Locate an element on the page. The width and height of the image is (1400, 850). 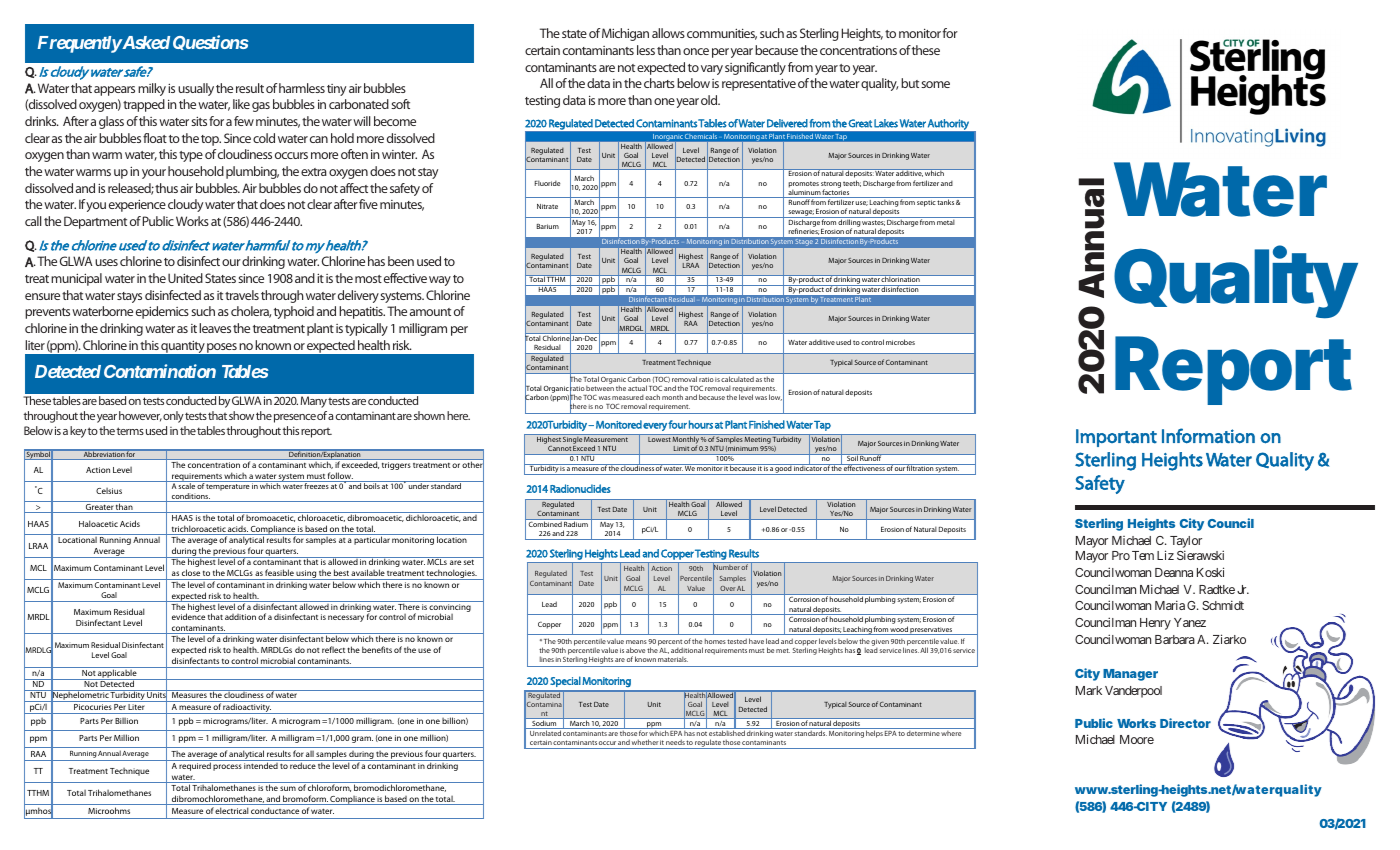
every is located at coordinates (655, 427).
